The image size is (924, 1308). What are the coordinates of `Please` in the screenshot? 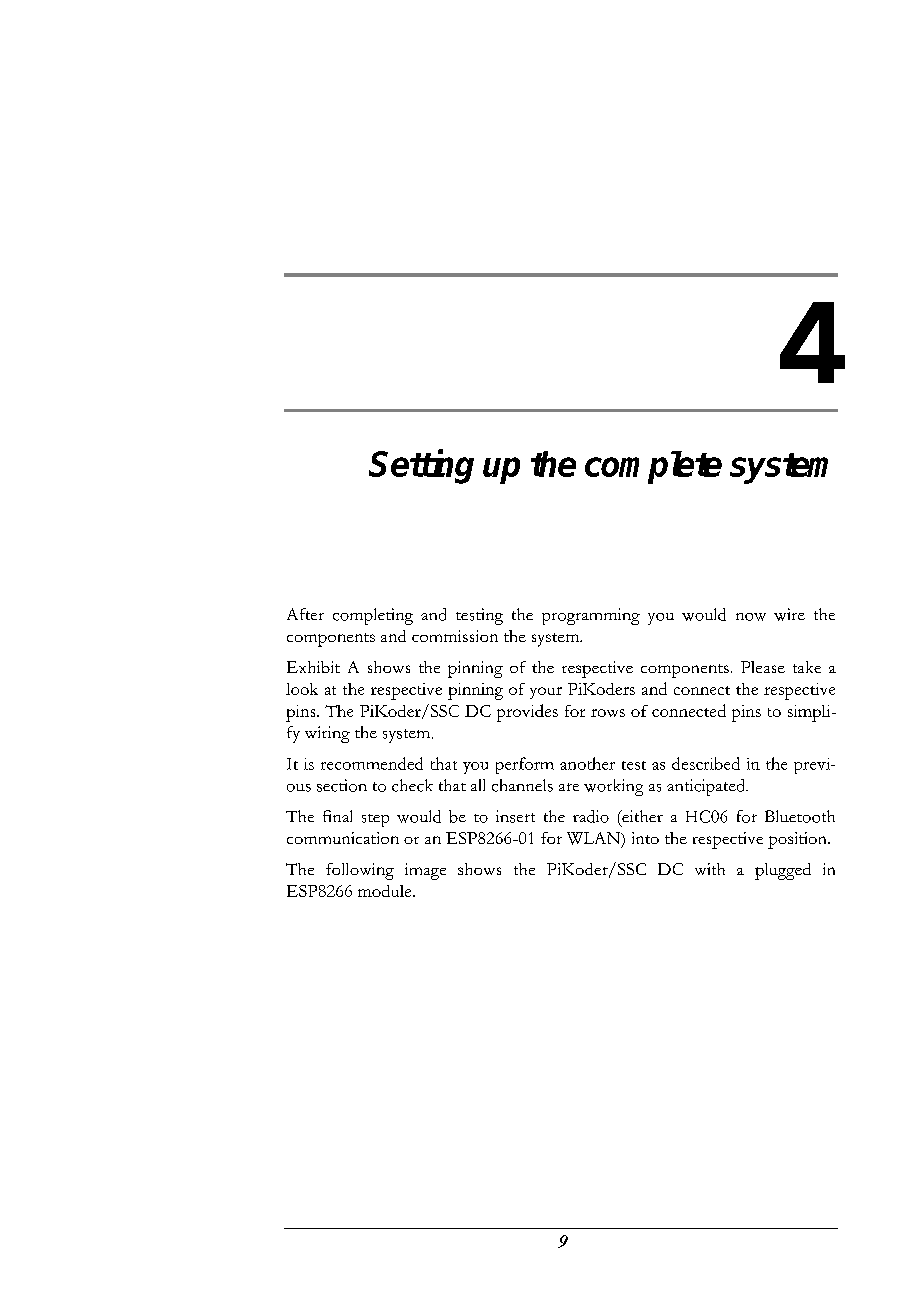 It's located at (763, 667).
